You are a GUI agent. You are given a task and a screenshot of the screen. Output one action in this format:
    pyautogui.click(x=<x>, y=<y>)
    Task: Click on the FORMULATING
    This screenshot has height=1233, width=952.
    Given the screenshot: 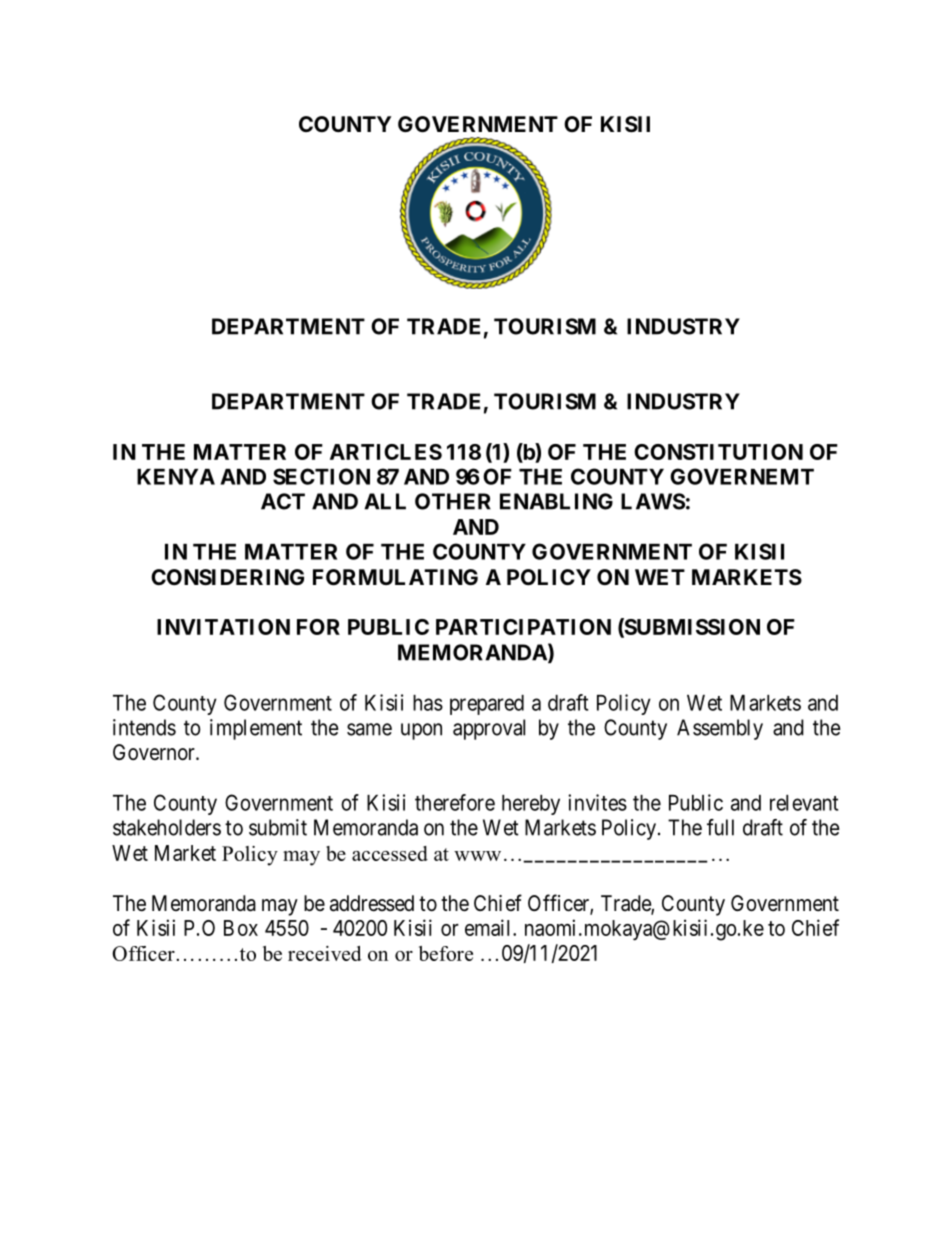 What is the action you would take?
    pyautogui.click(x=395, y=577)
